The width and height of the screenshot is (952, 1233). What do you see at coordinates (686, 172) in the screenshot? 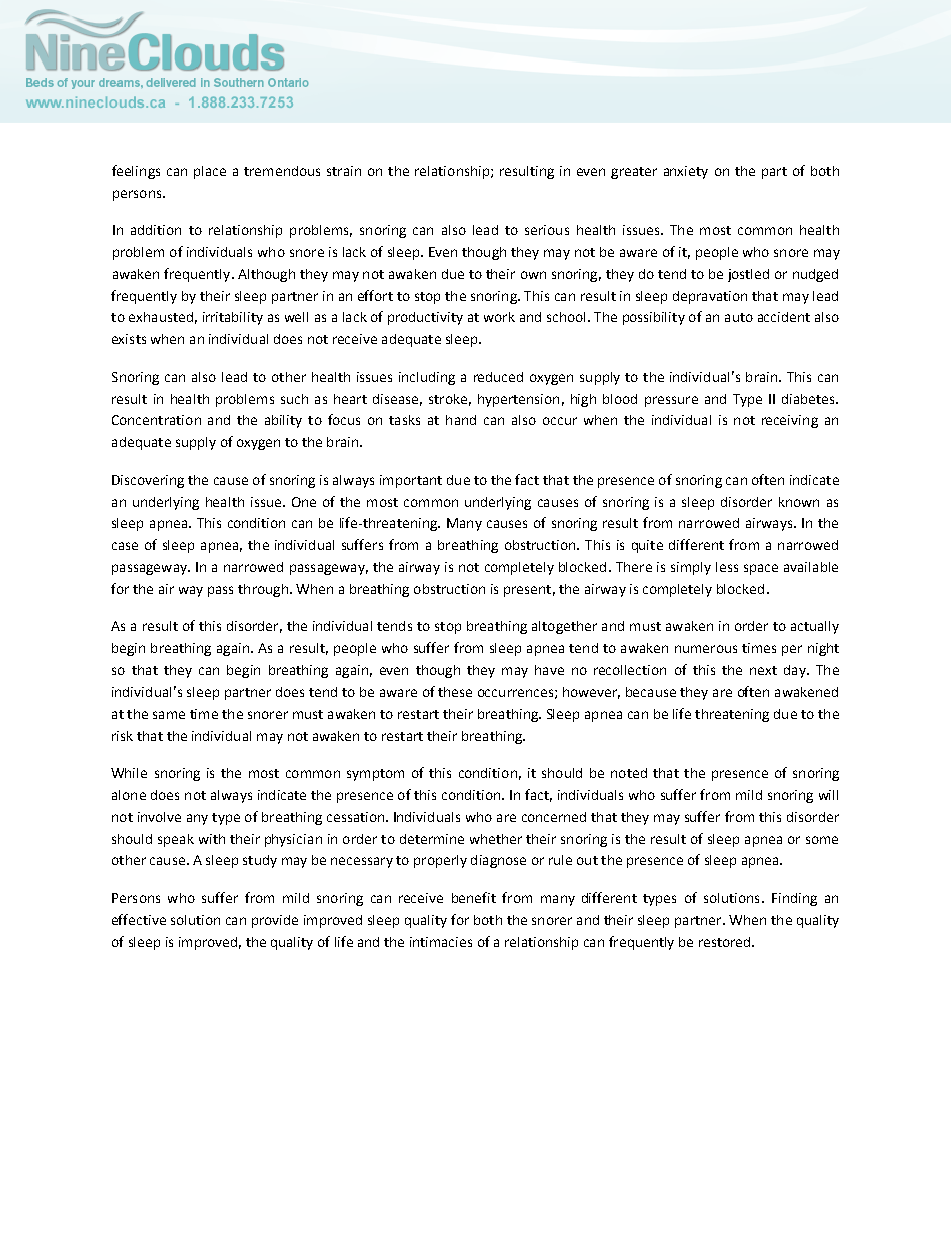
I see `anxiety` at bounding box center [686, 172].
